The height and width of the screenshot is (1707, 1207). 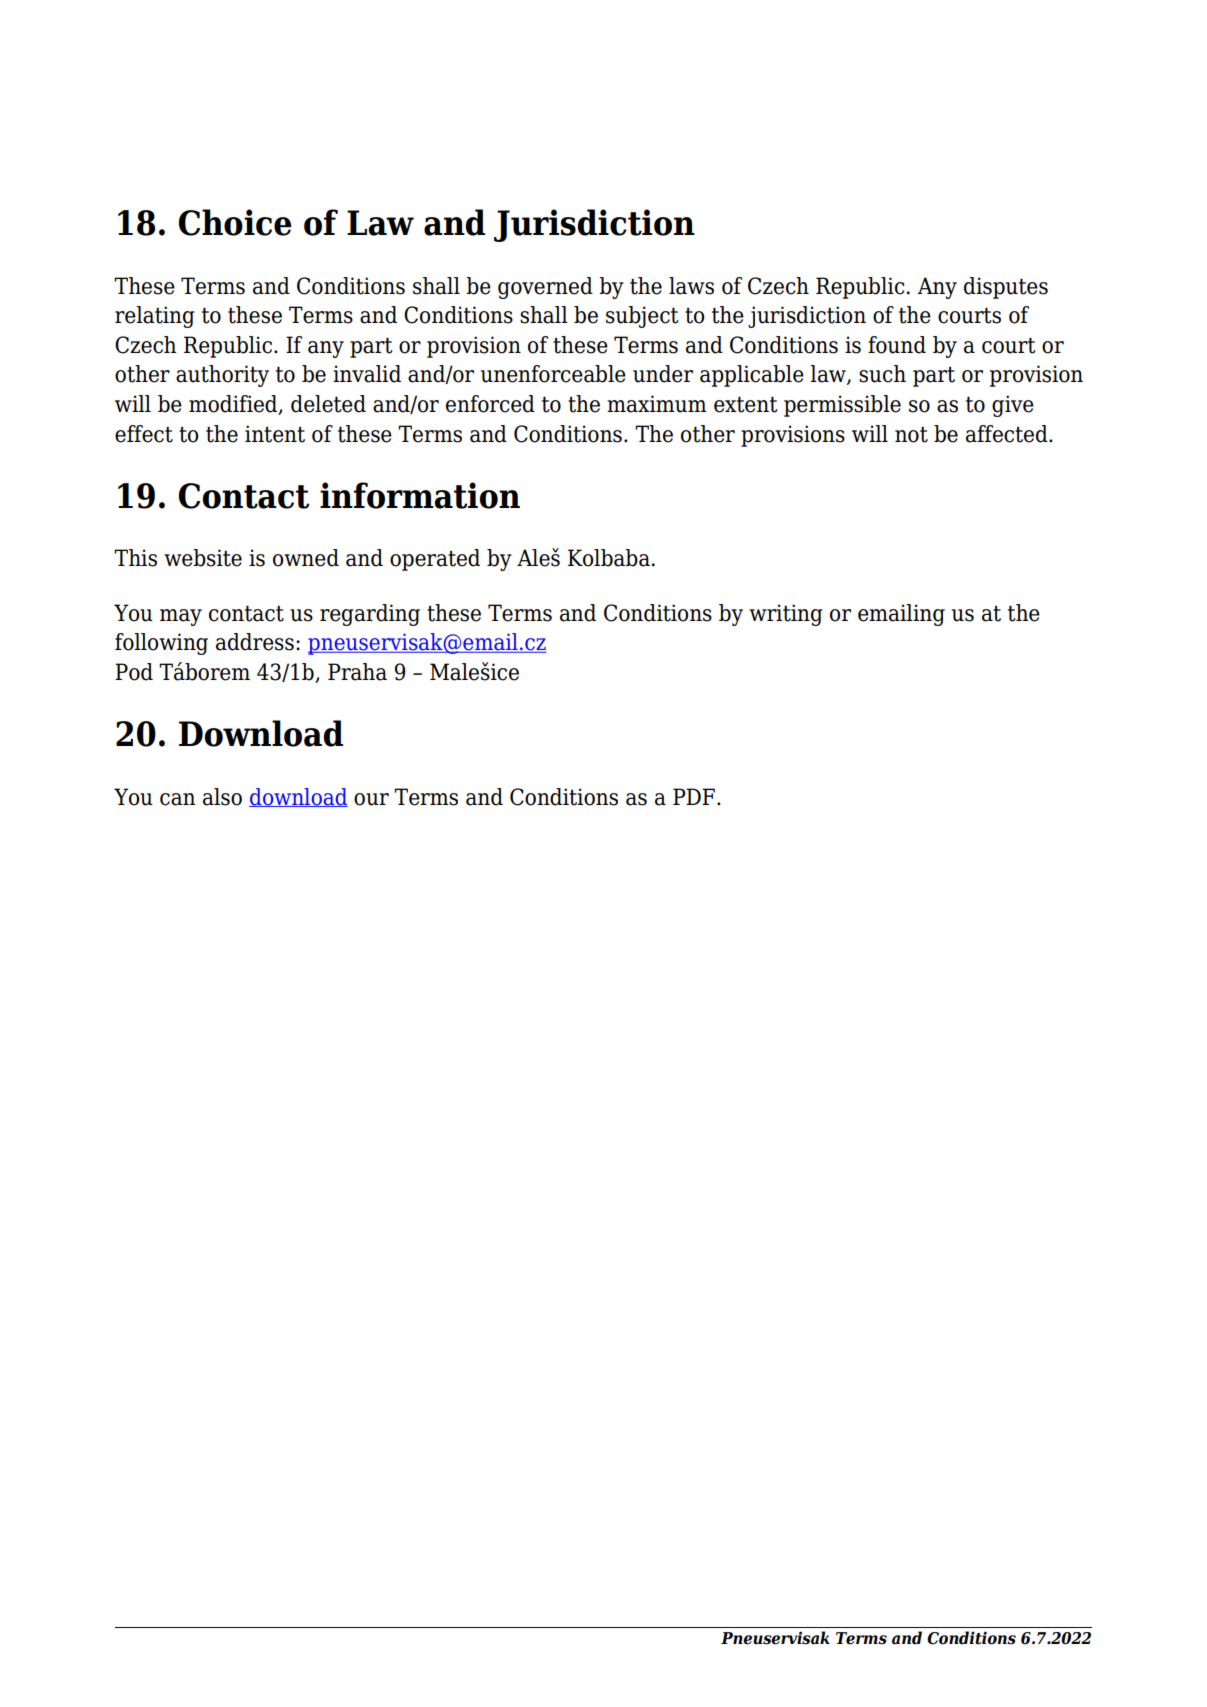 I want to click on website, so click(x=203, y=558).
